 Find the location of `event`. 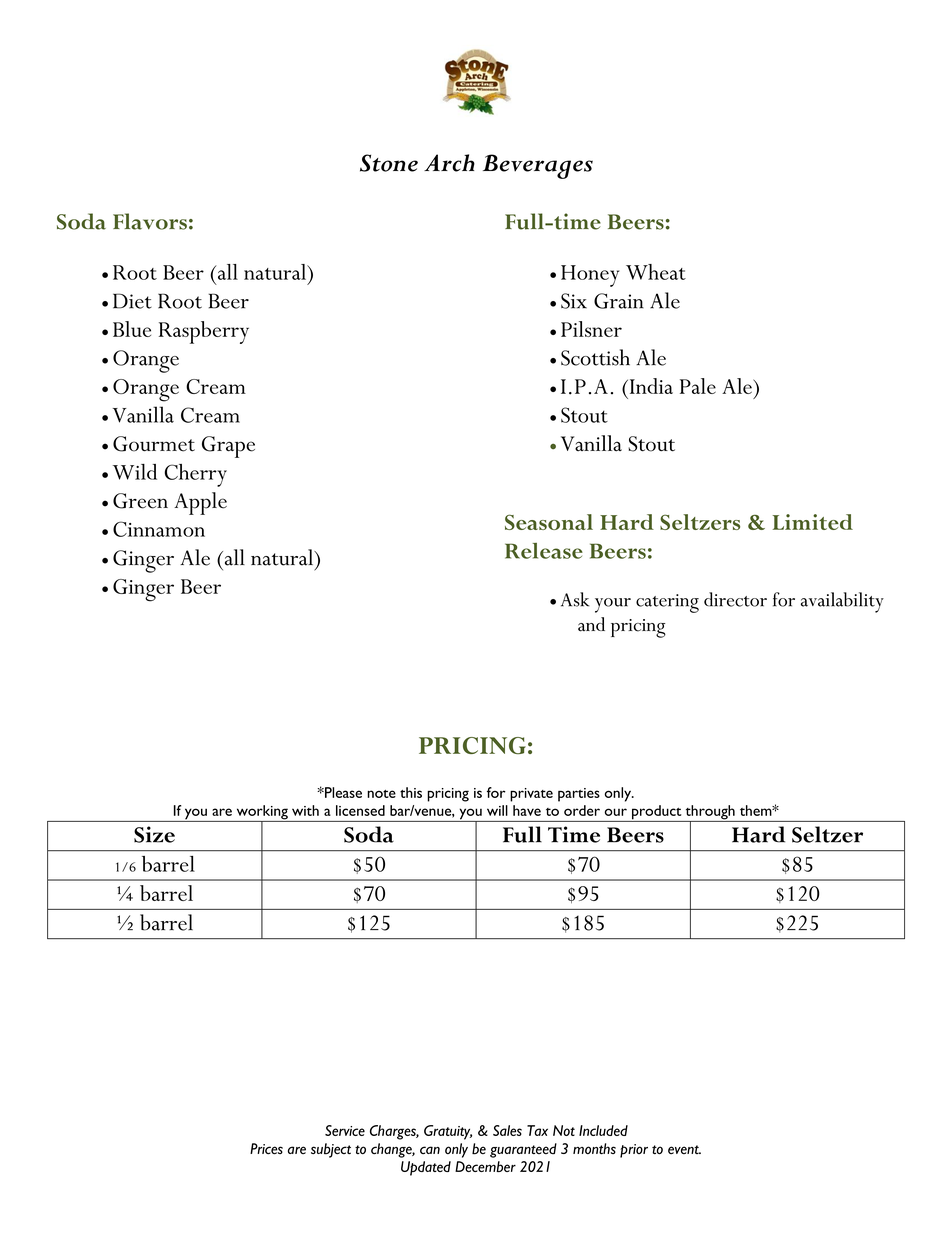

event is located at coordinates (684, 1149).
